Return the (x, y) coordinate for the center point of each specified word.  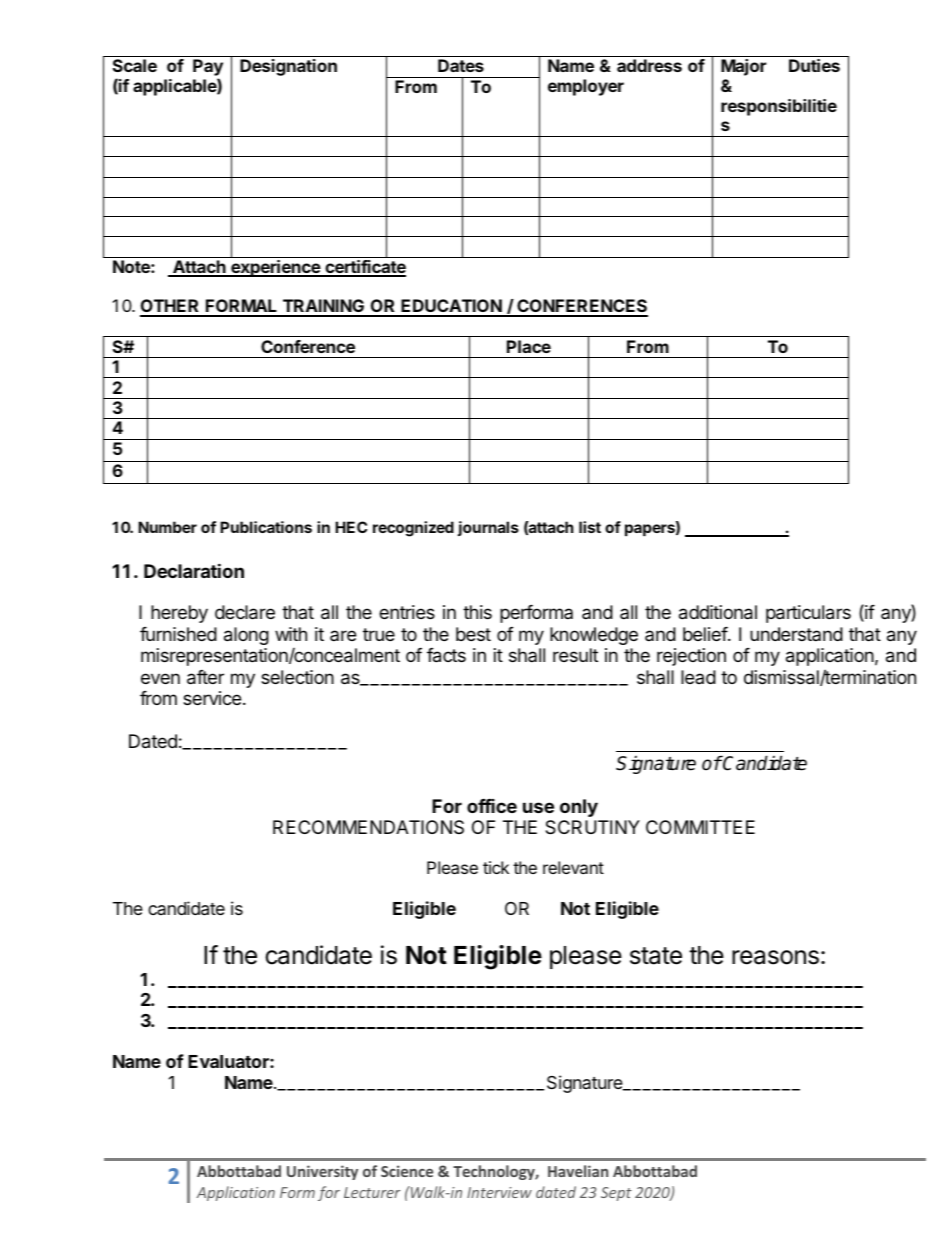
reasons (775, 957)
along (246, 636)
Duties (814, 65)
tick (496, 867)
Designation (288, 67)
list (590, 527)
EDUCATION (452, 307)
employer (586, 87)
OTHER (171, 307)
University (322, 1172)
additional (718, 612)
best (473, 634)
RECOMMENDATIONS (368, 827)
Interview (499, 1192)
